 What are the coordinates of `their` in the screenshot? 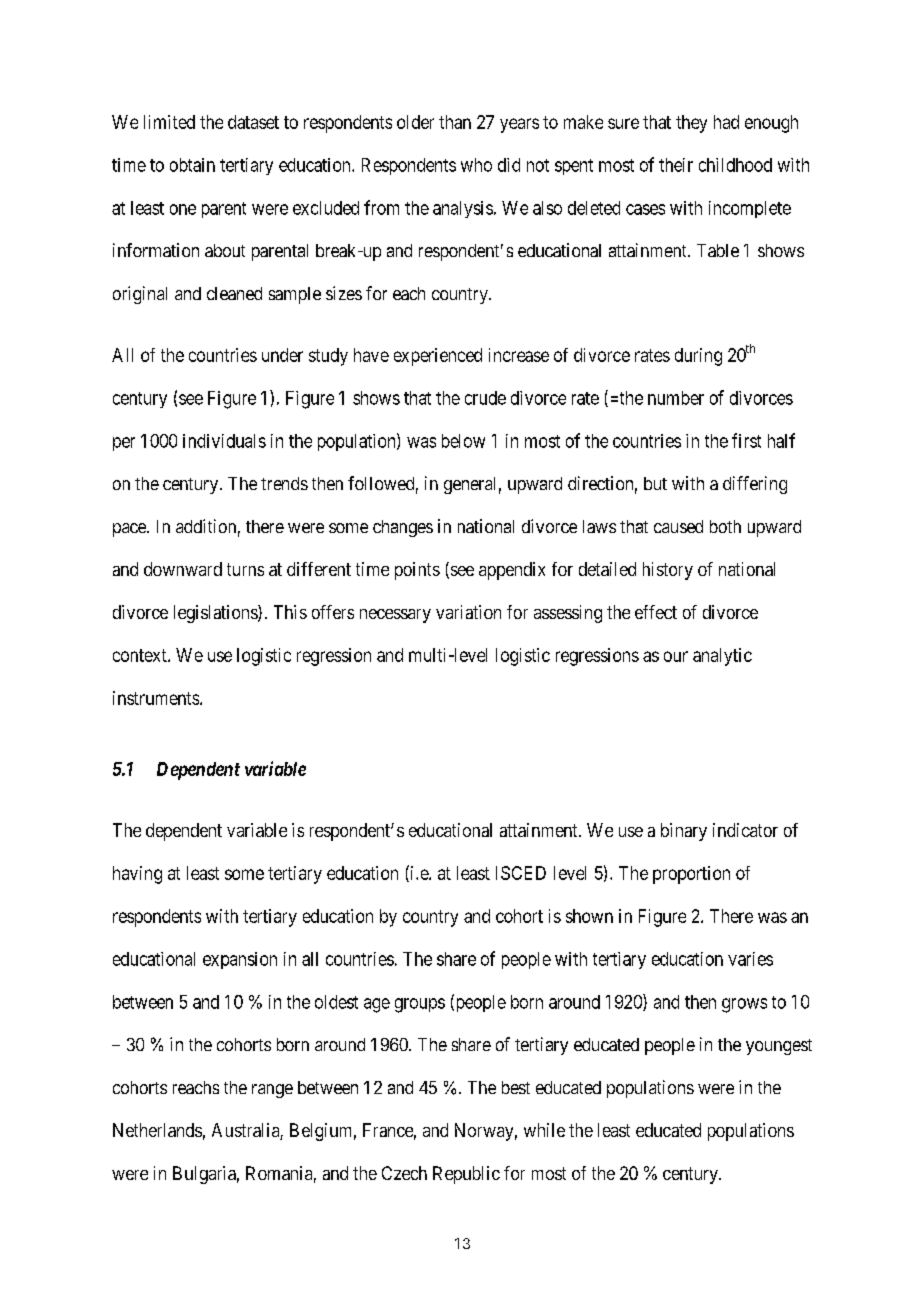 It's located at (676, 165).
